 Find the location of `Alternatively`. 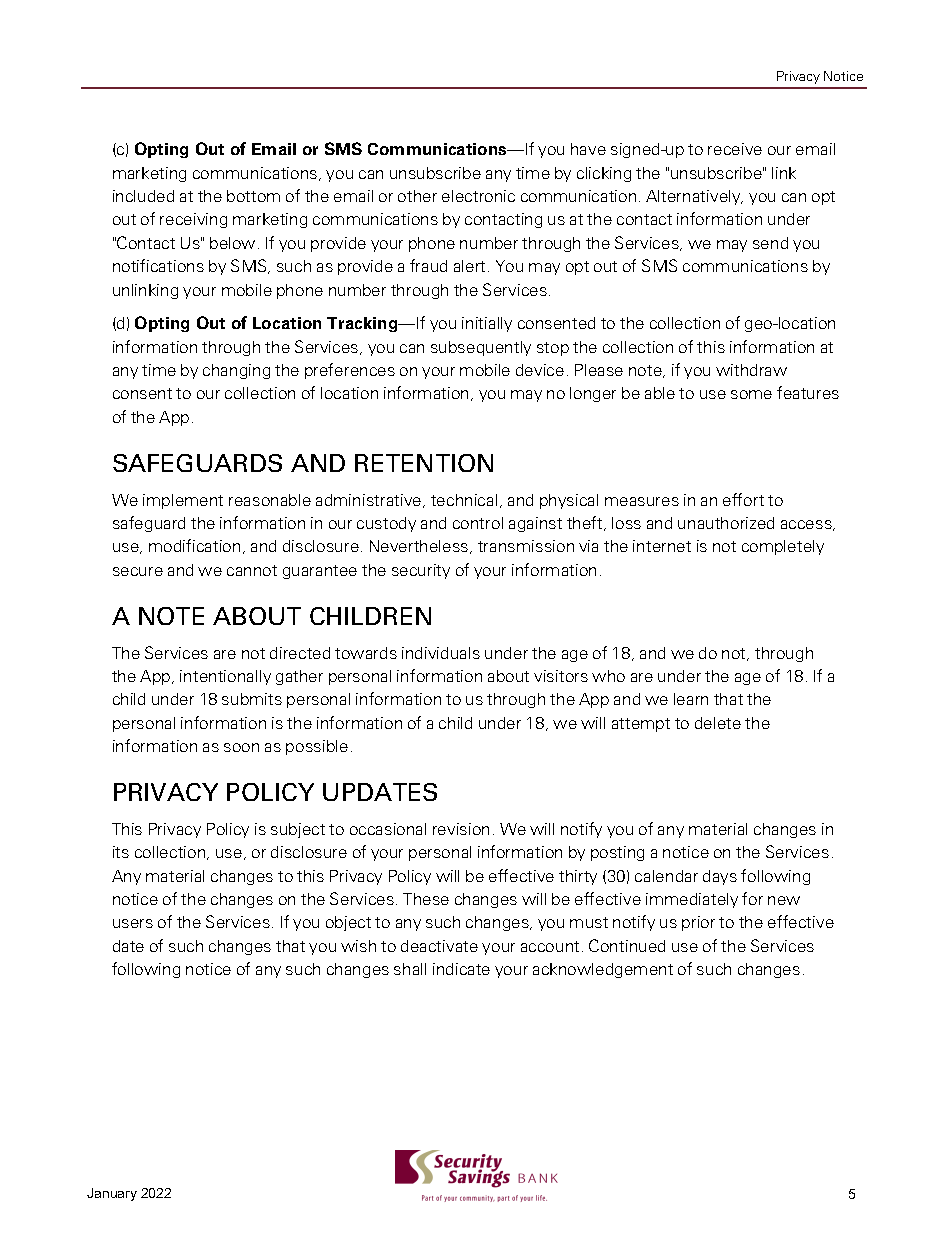

Alternatively is located at coordinates (694, 197).
